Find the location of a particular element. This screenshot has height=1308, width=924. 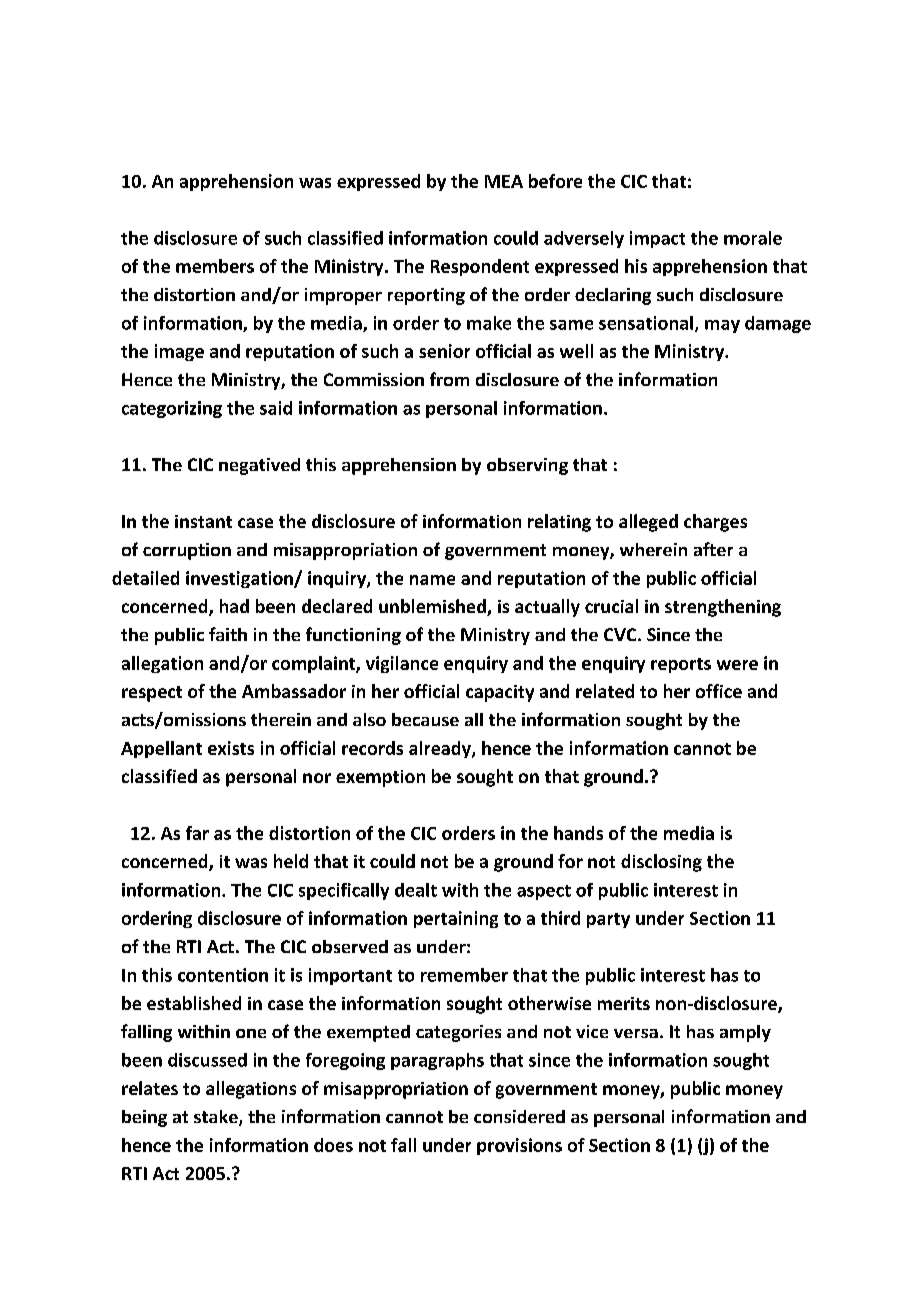

members is located at coordinates (215, 266).
